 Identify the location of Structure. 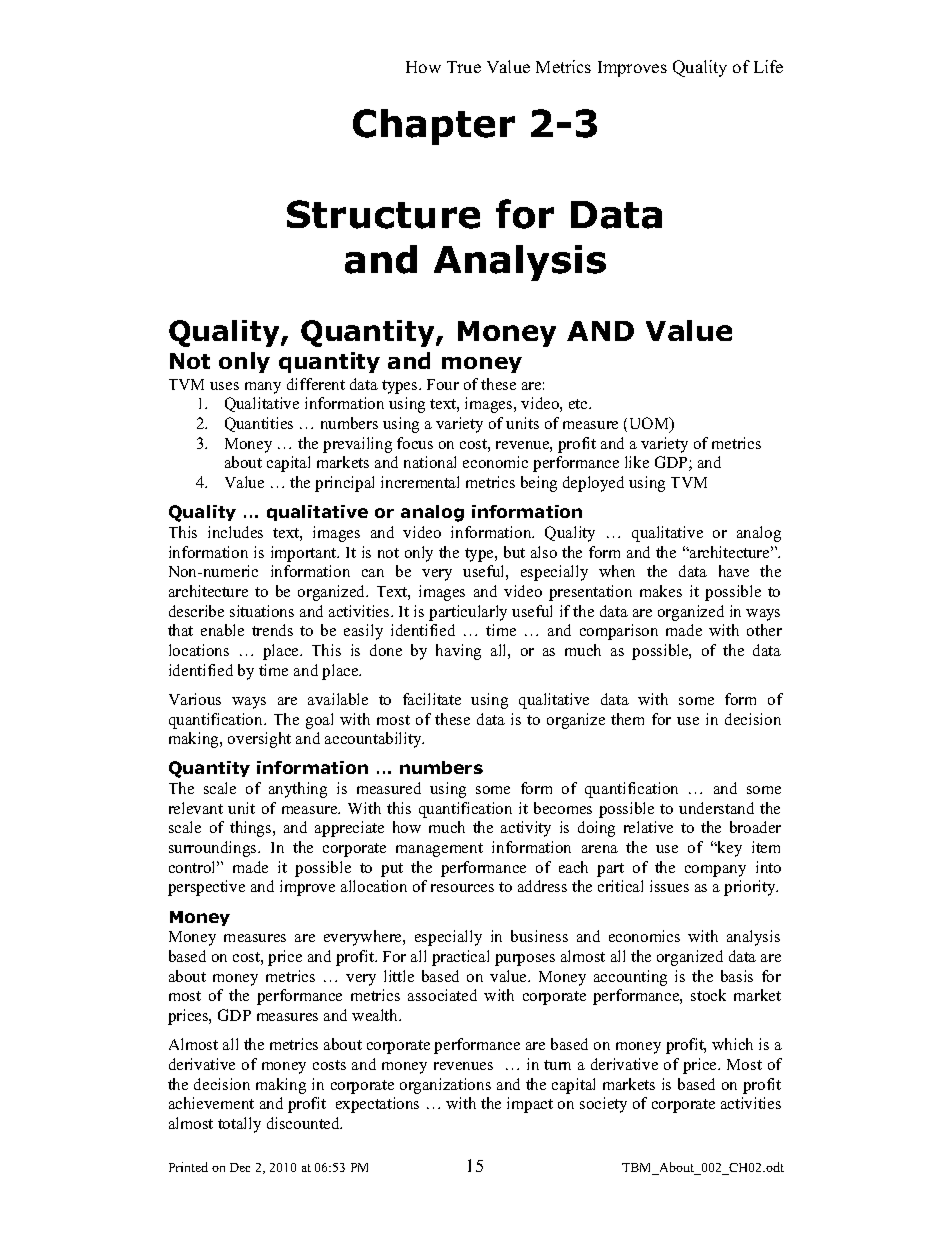
(383, 214).
